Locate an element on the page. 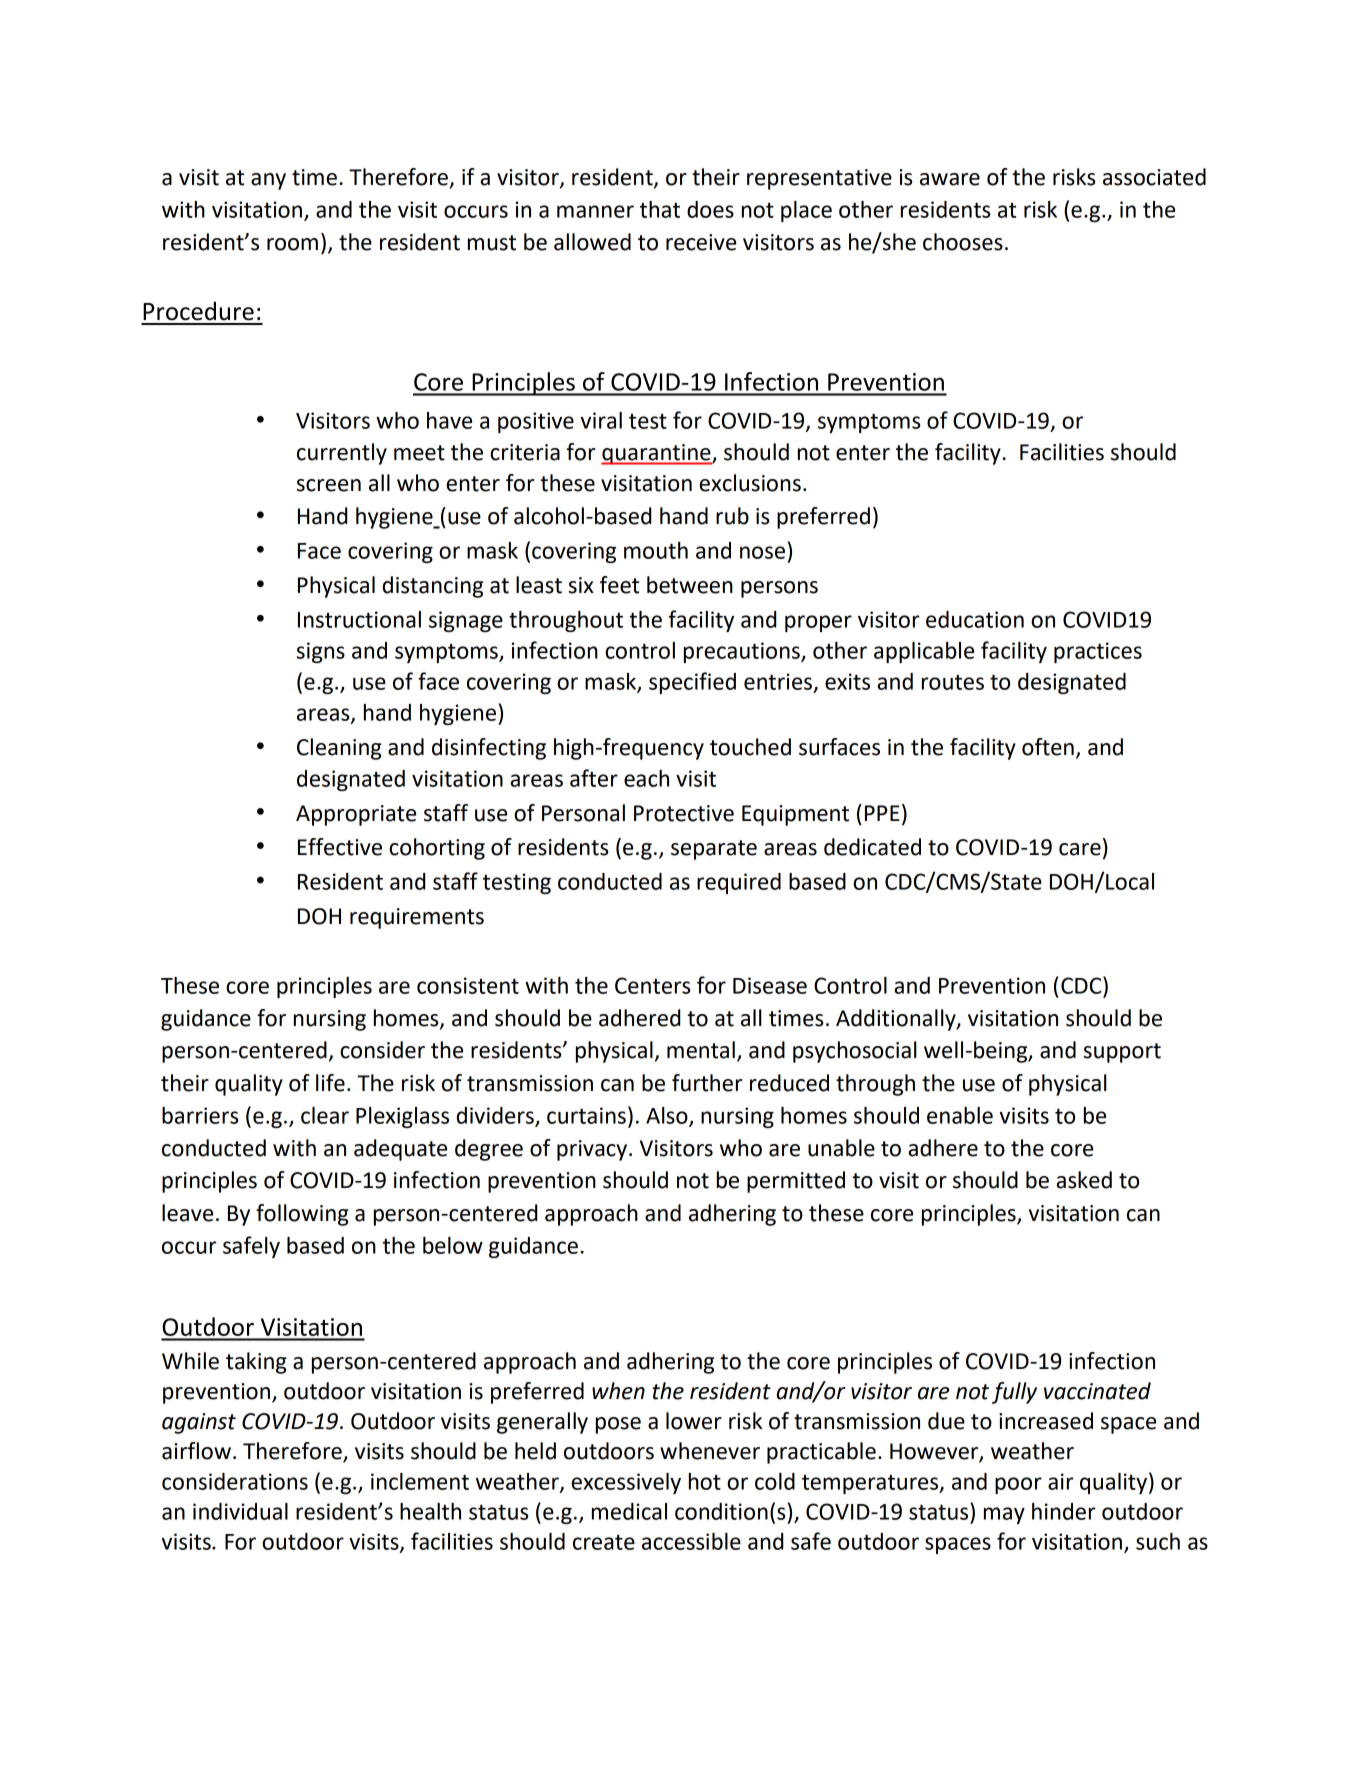 Image resolution: width=1372 pixels, height=1776 pixels. room is located at coordinates (292, 244).
